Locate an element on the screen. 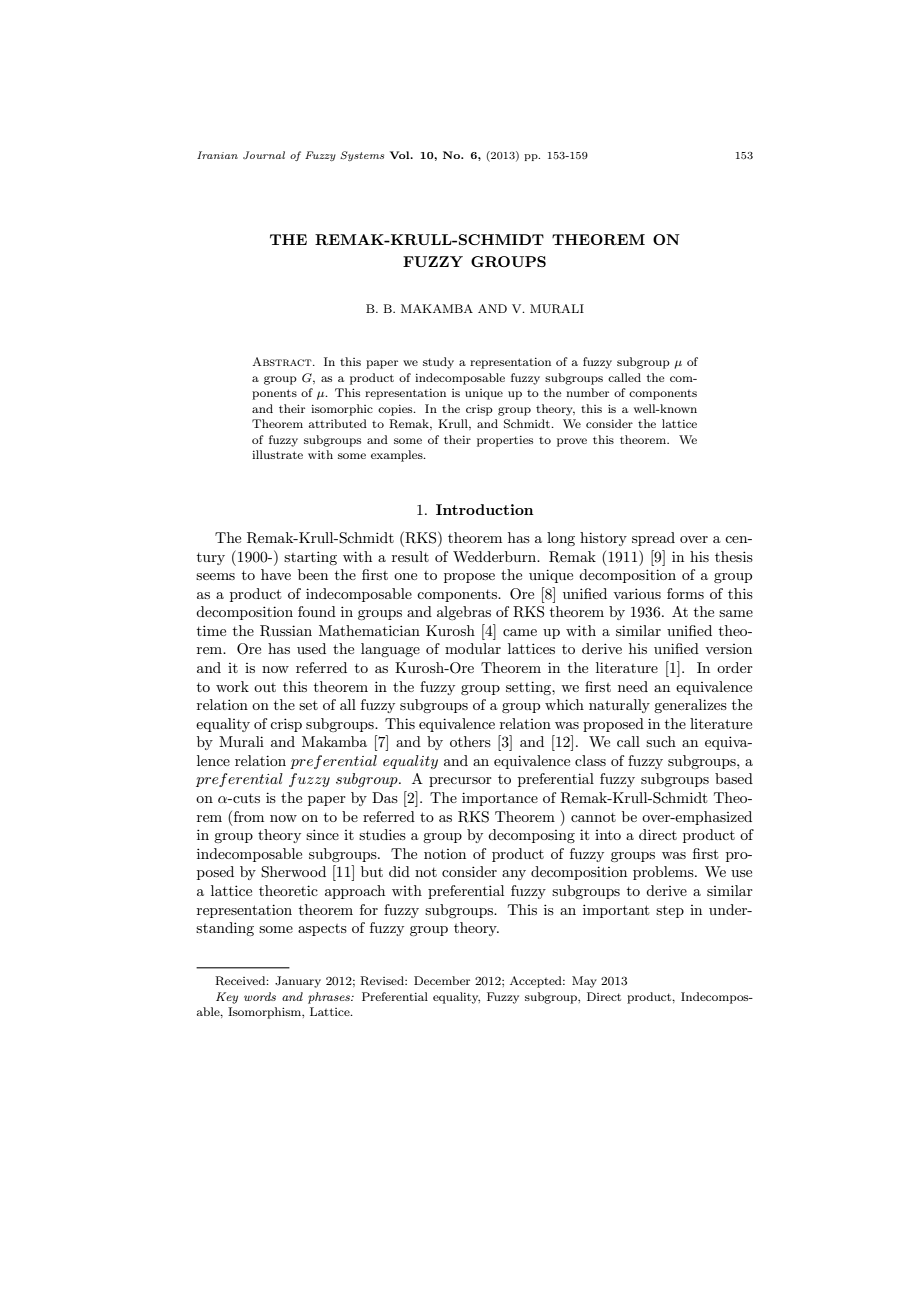 Image resolution: width=924 pixels, height=1308 pixels. number is located at coordinates (587, 392).
